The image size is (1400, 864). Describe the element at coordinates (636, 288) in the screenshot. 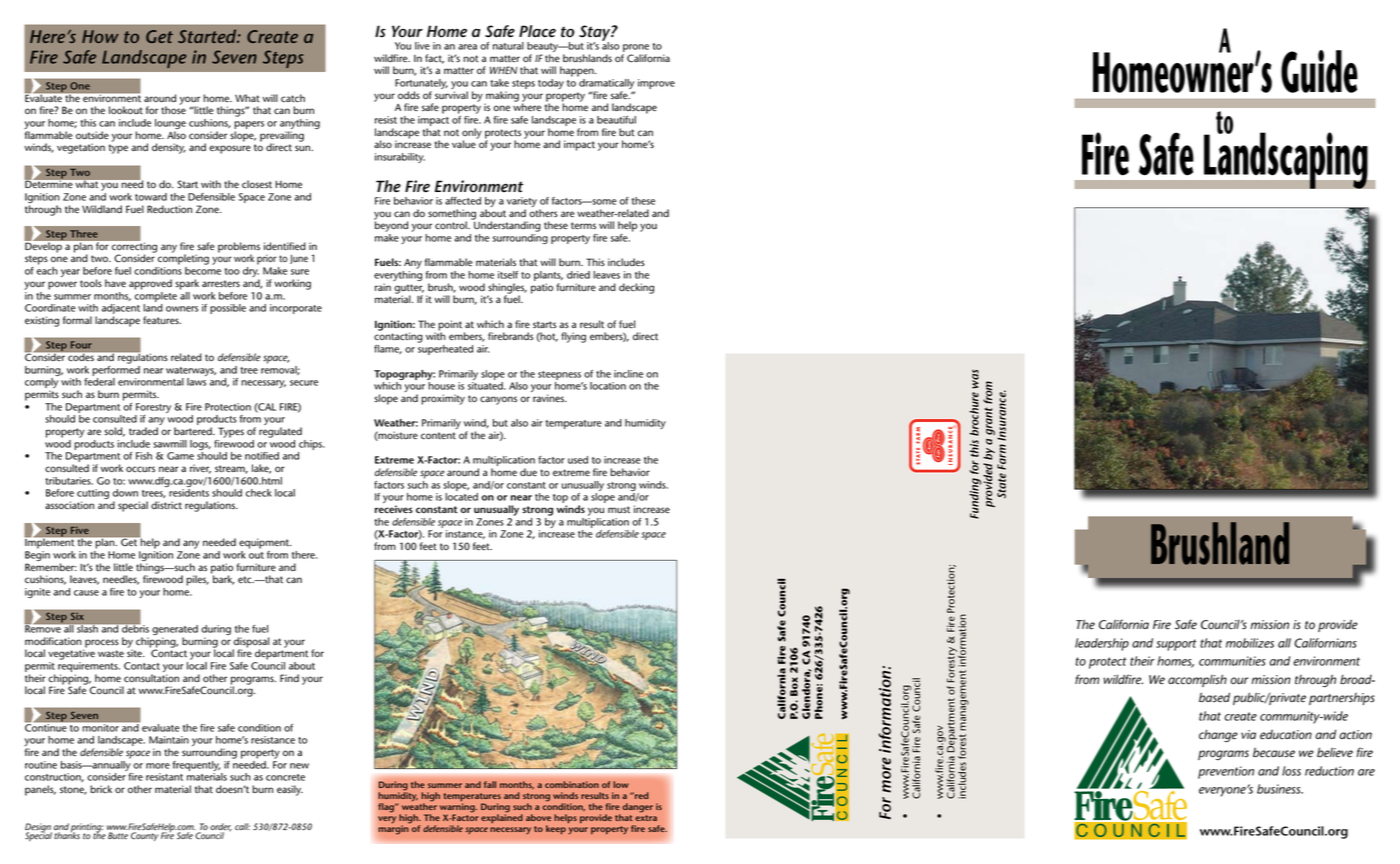

I see `decking` at that location.
